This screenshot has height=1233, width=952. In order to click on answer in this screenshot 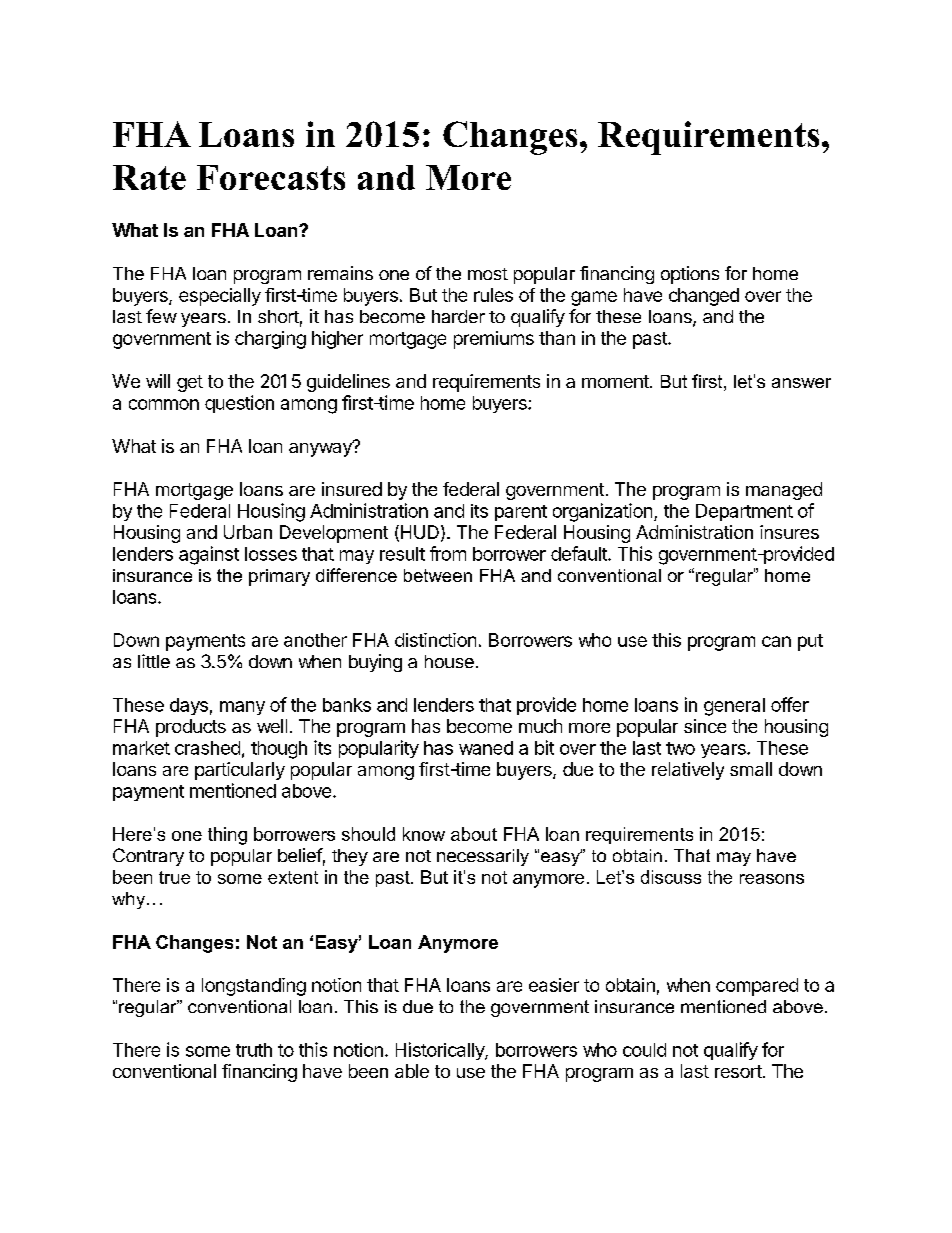, I will do `click(801, 383)`.
